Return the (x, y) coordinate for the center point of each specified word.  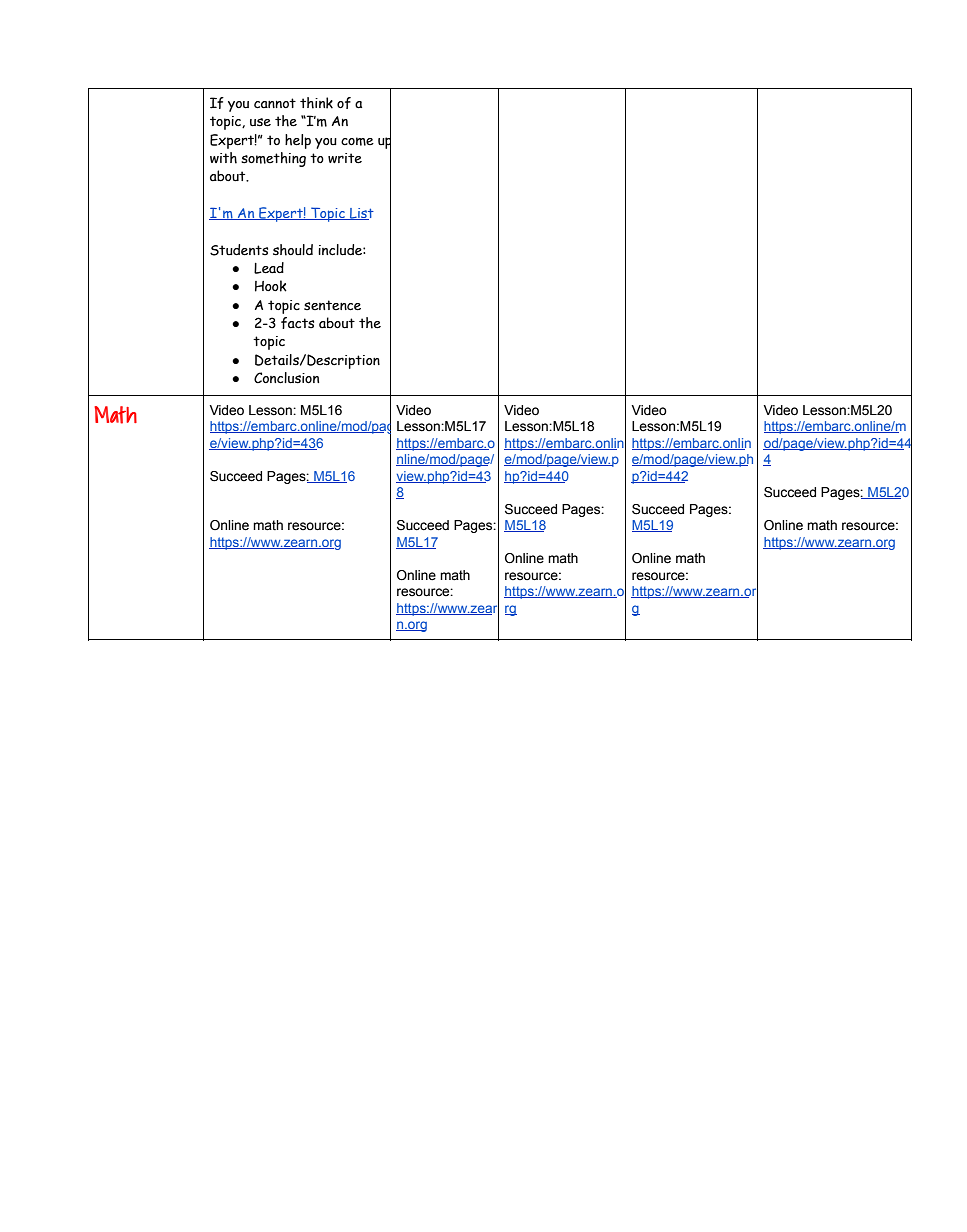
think (316, 103)
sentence (332, 305)
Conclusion (286, 378)
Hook (271, 286)
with (223, 158)
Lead (269, 268)
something (273, 159)
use (260, 122)
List (361, 214)
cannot (275, 103)
